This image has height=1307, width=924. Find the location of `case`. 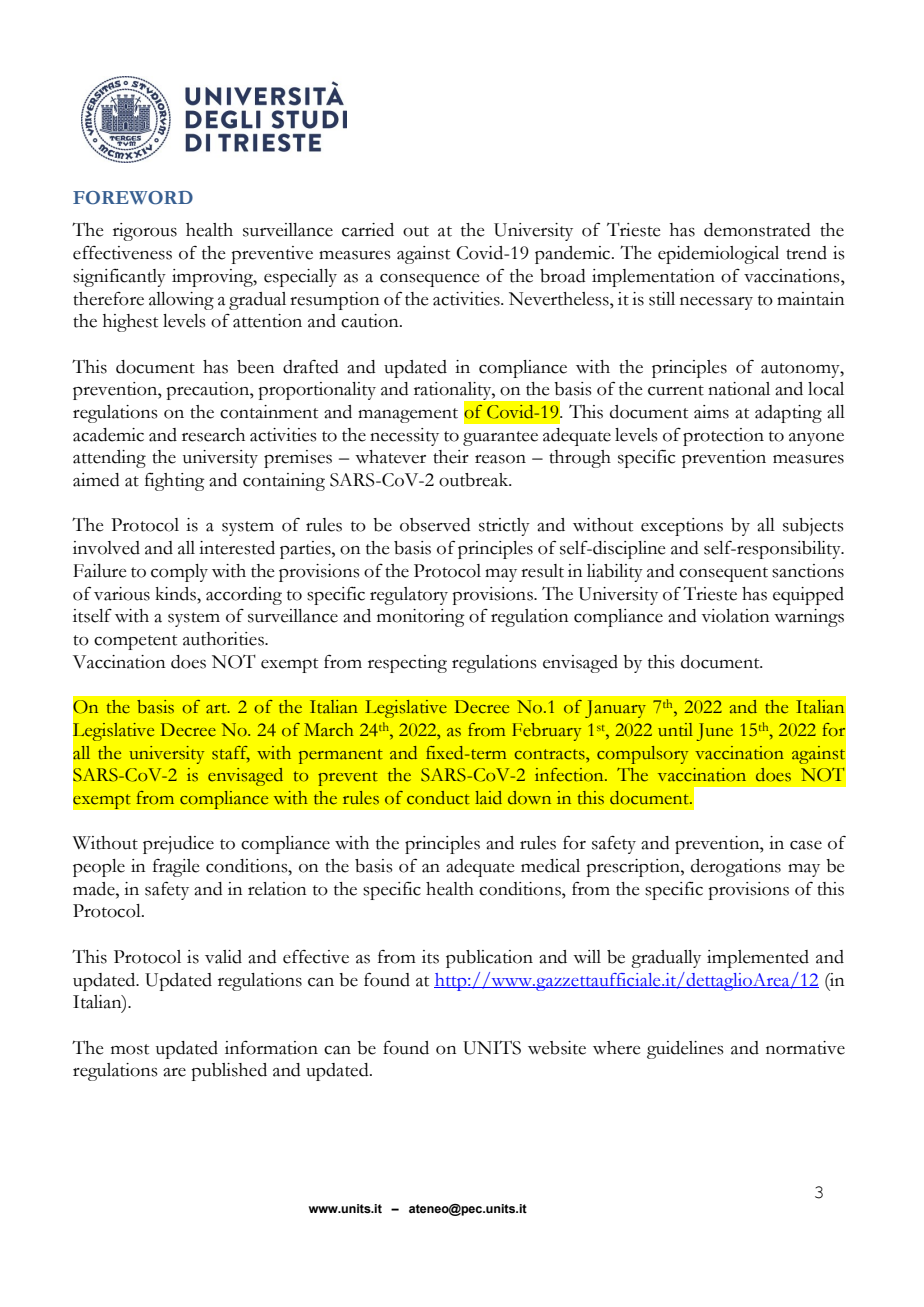

case is located at coordinates (806, 845).
